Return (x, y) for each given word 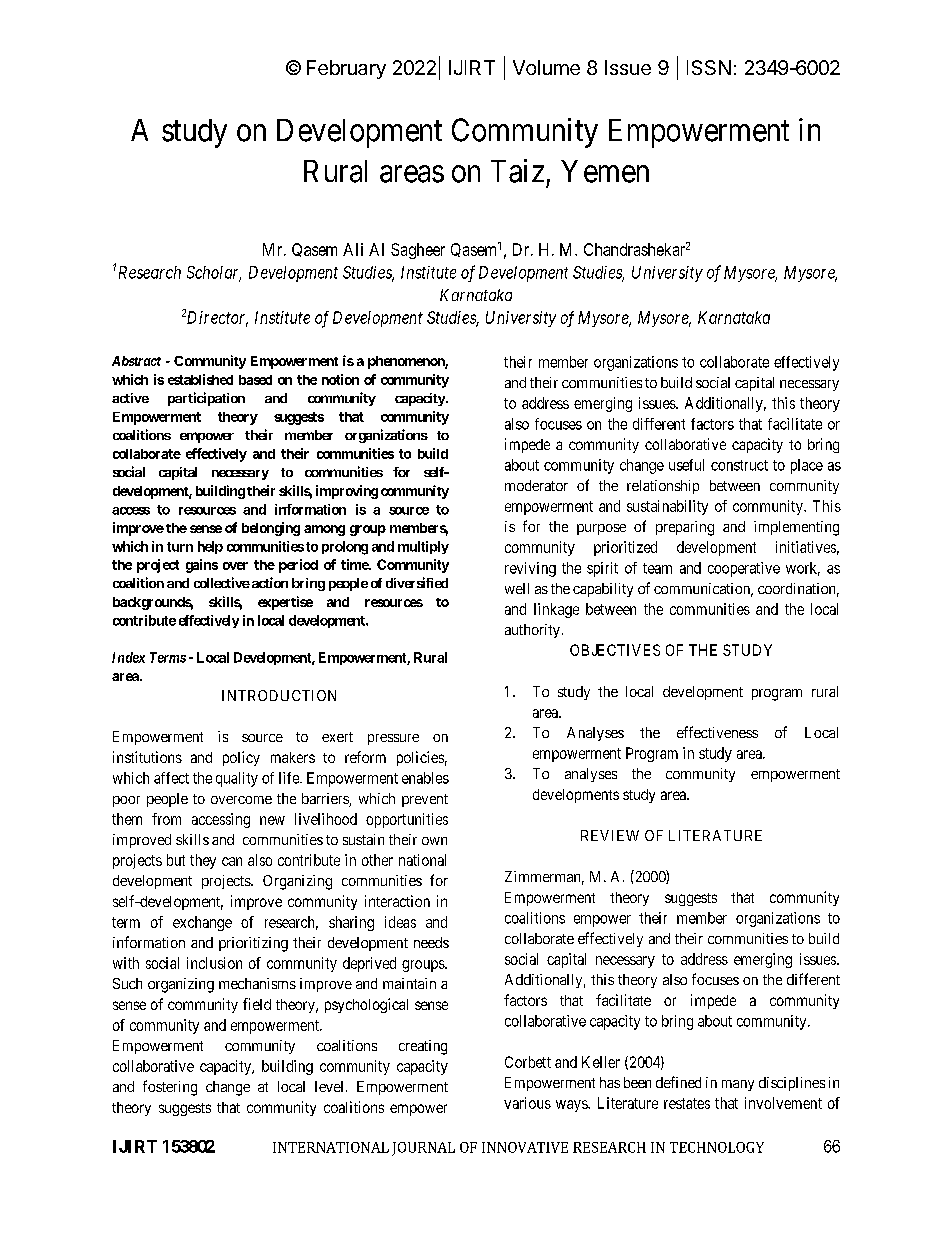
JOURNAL (423, 1149)
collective (222, 582)
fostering (170, 1088)
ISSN (709, 67)
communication (703, 590)
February (346, 69)
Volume (546, 67)
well (517, 588)
